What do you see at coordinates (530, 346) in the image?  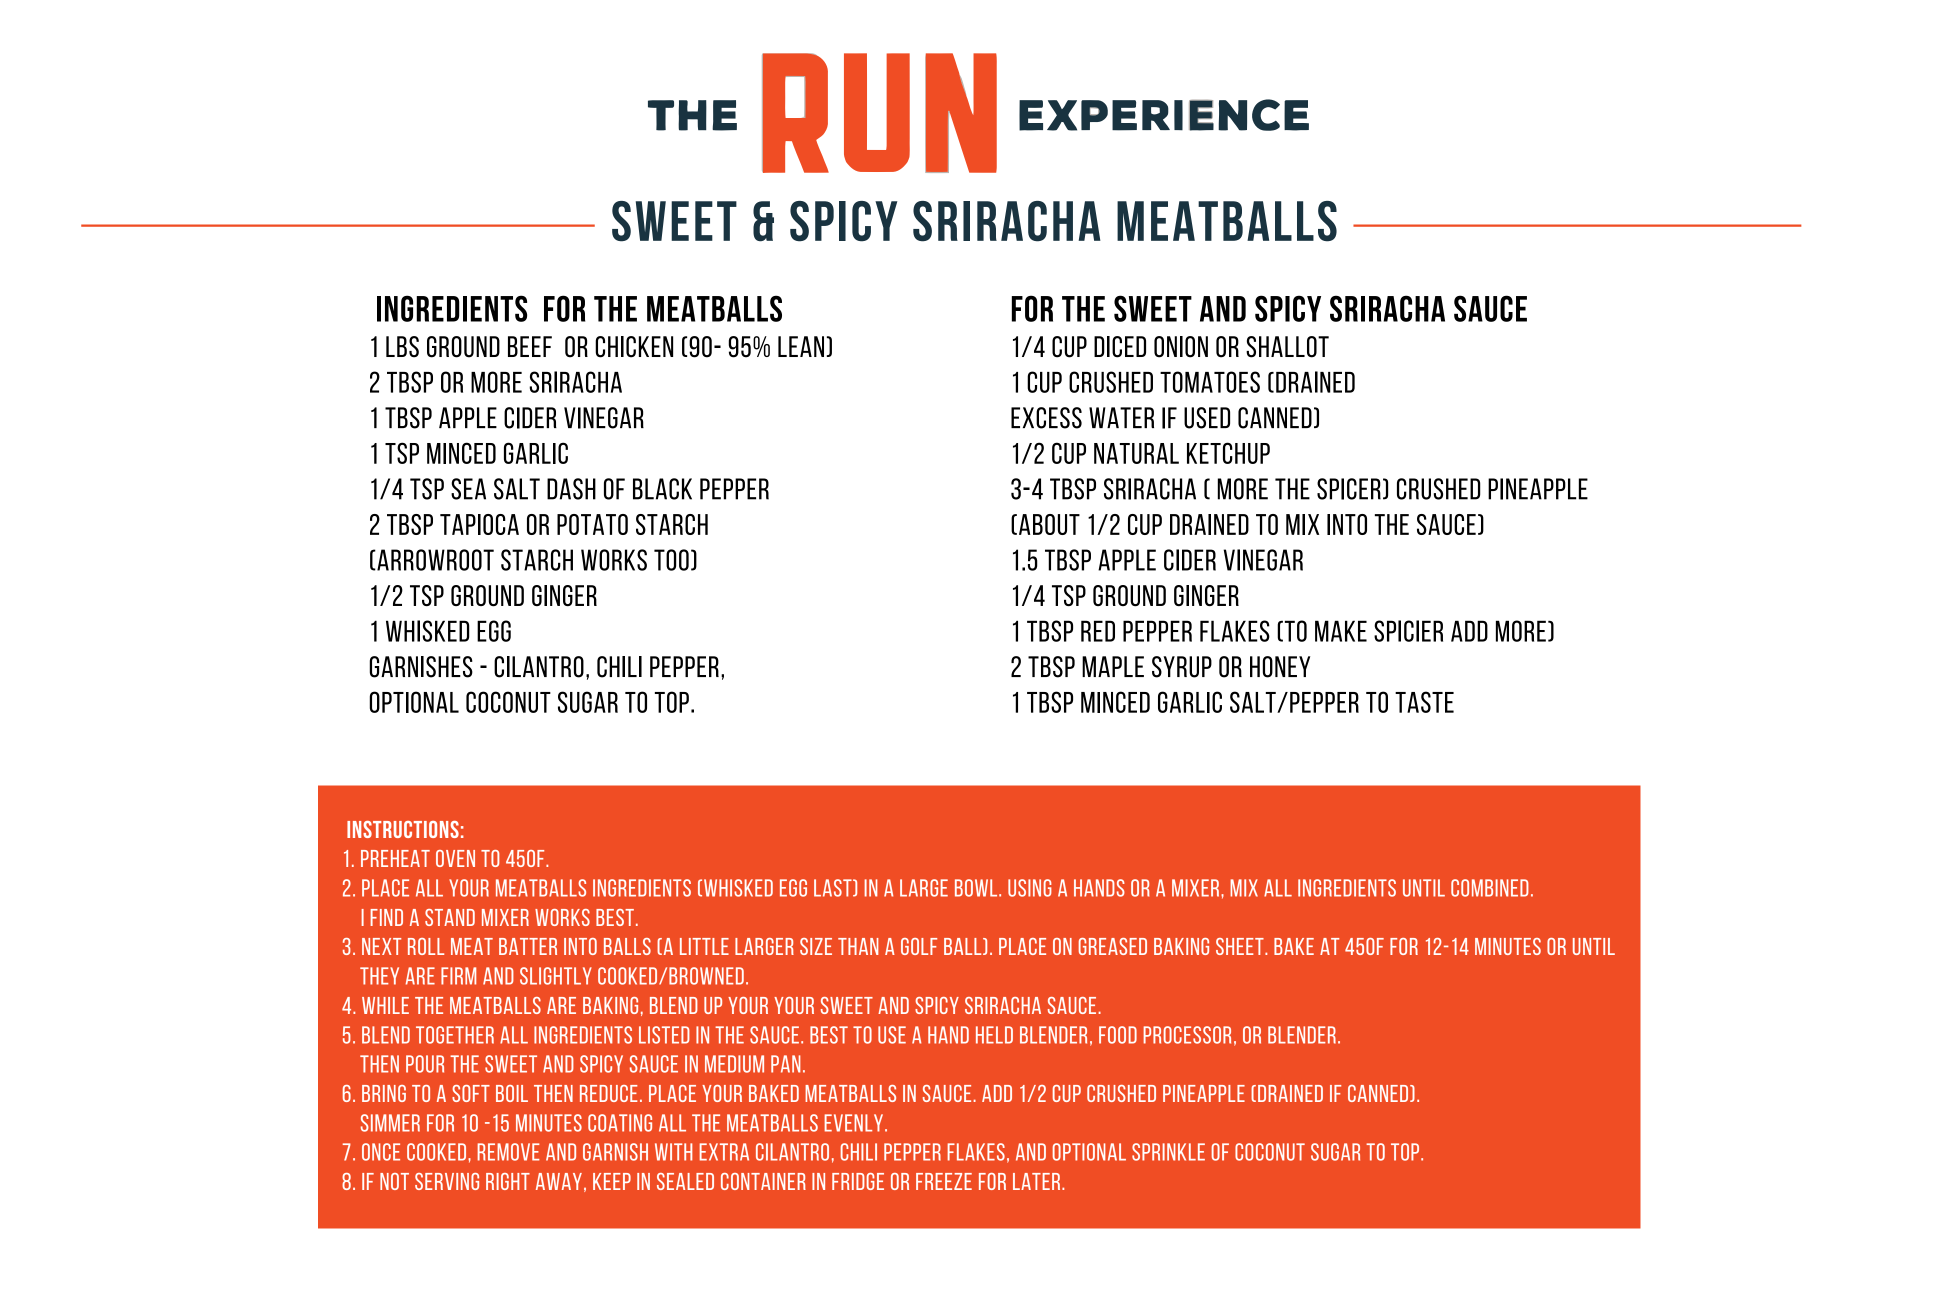 I see `beef` at bounding box center [530, 346].
